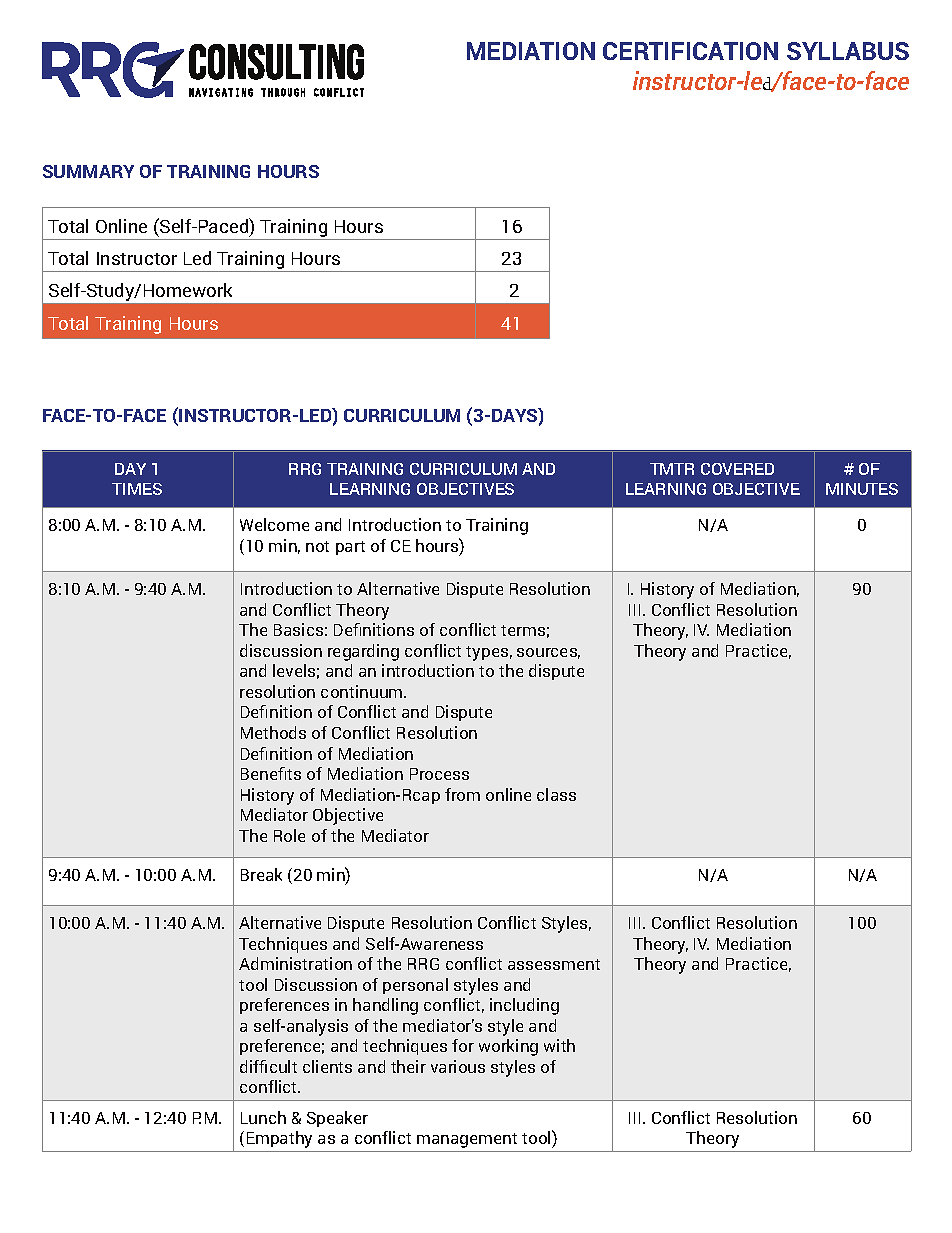 This screenshot has height=1233, width=952. What do you see at coordinates (737, 469) in the screenshot?
I see `COVERED` at bounding box center [737, 469].
